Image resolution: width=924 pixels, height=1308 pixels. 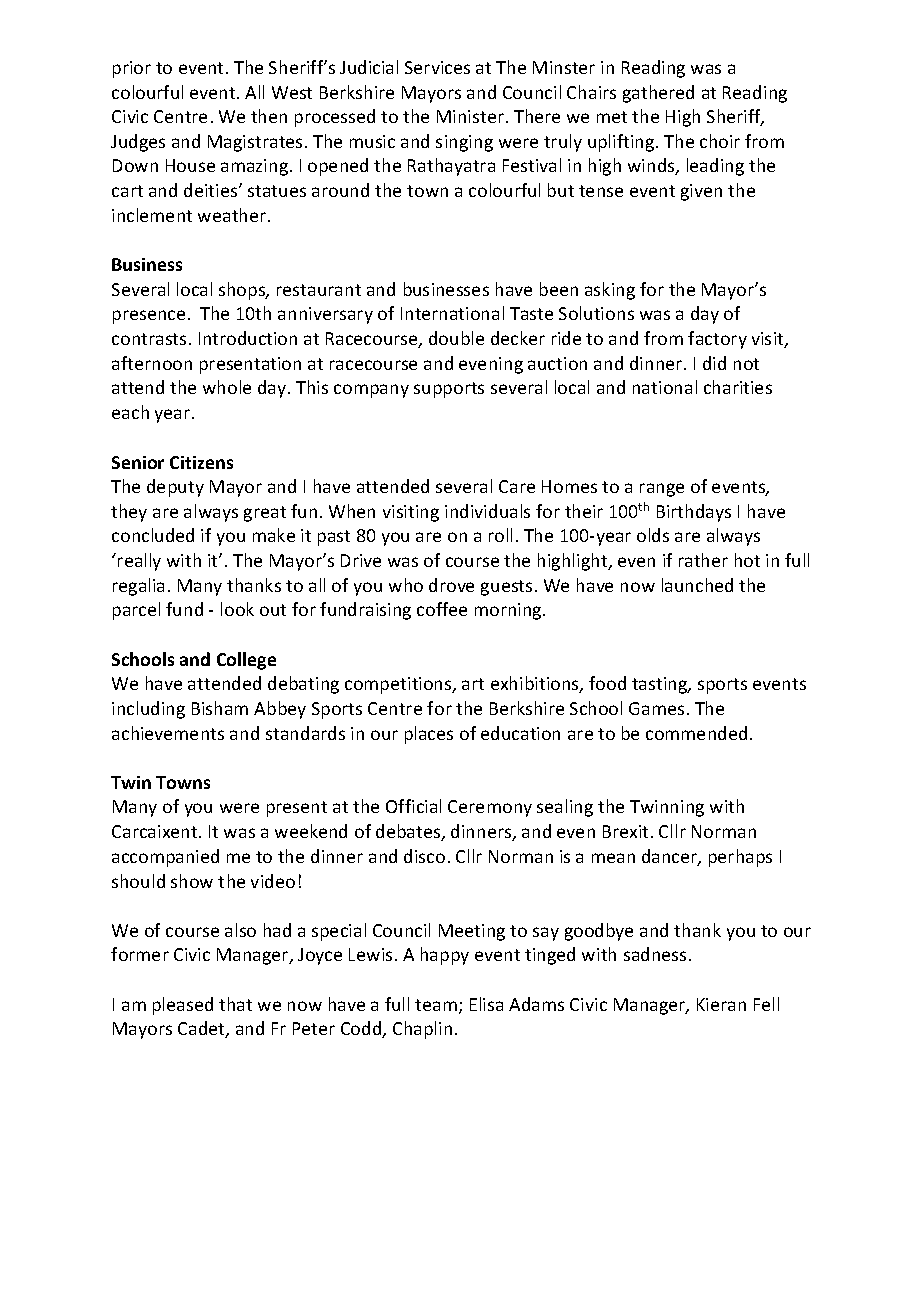 I want to click on pleased, so click(x=183, y=1006).
